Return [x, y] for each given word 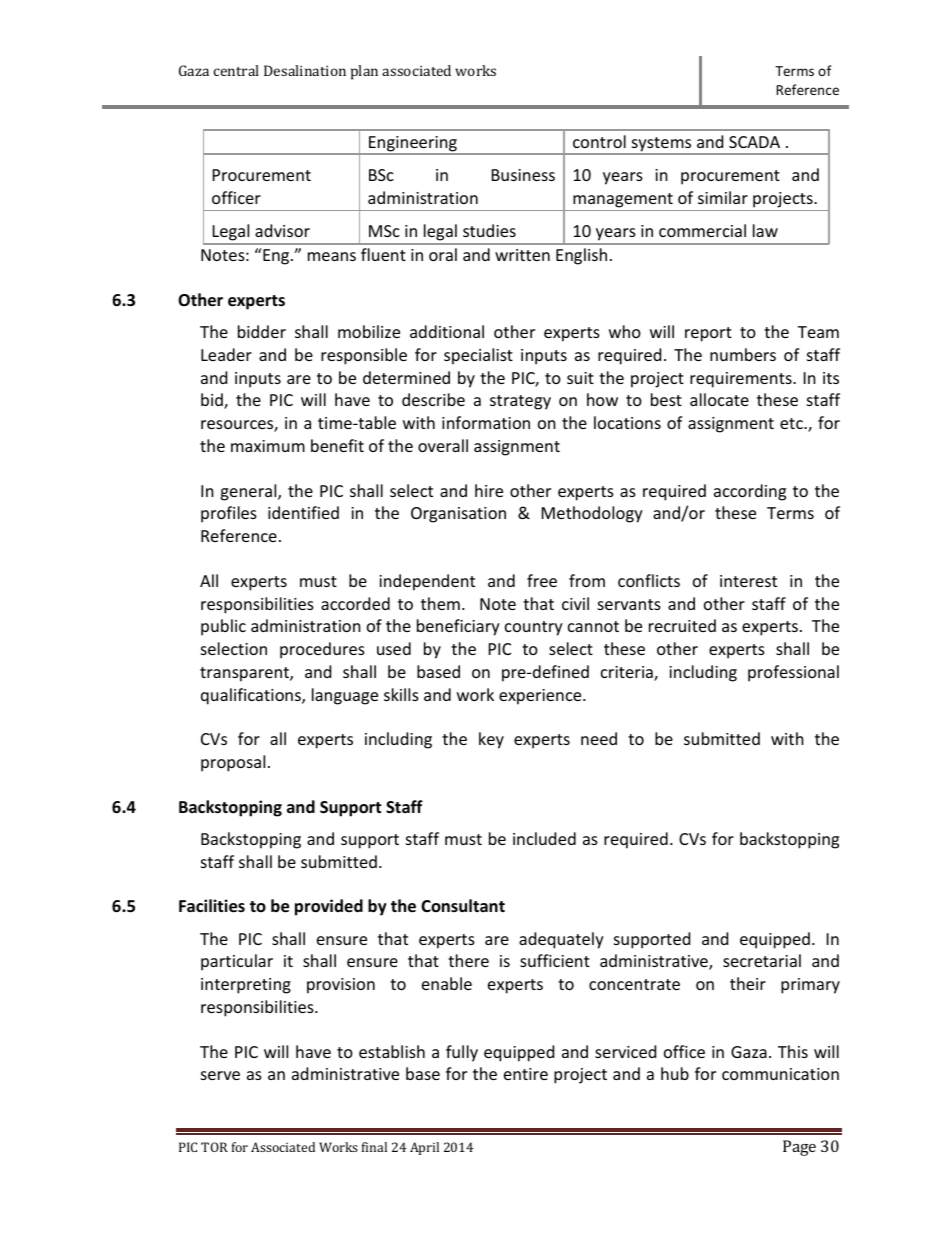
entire [526, 1074]
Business [523, 175]
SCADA [754, 142]
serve [220, 1075]
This [793, 1051]
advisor [282, 230]
